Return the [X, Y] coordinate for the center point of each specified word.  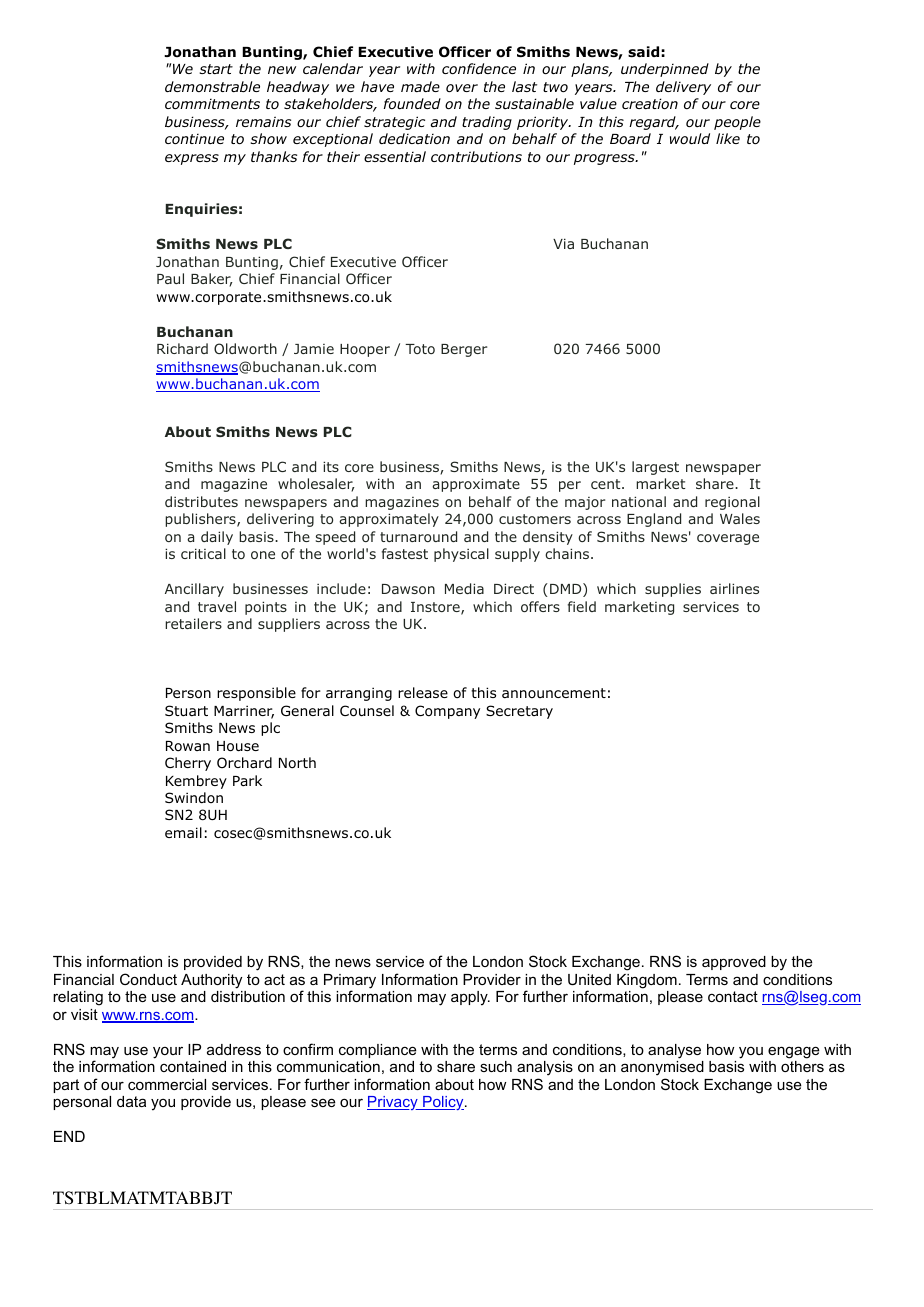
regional [732, 503]
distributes [201, 501]
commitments [212, 103]
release [423, 692]
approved [734, 963]
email [183, 832]
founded [412, 103]
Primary [350, 982]
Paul [170, 278]
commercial [167, 1084]
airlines [734, 588]
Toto [420, 349]
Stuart [186, 710]
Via [563, 243]
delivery [683, 88]
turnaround [418, 536]
